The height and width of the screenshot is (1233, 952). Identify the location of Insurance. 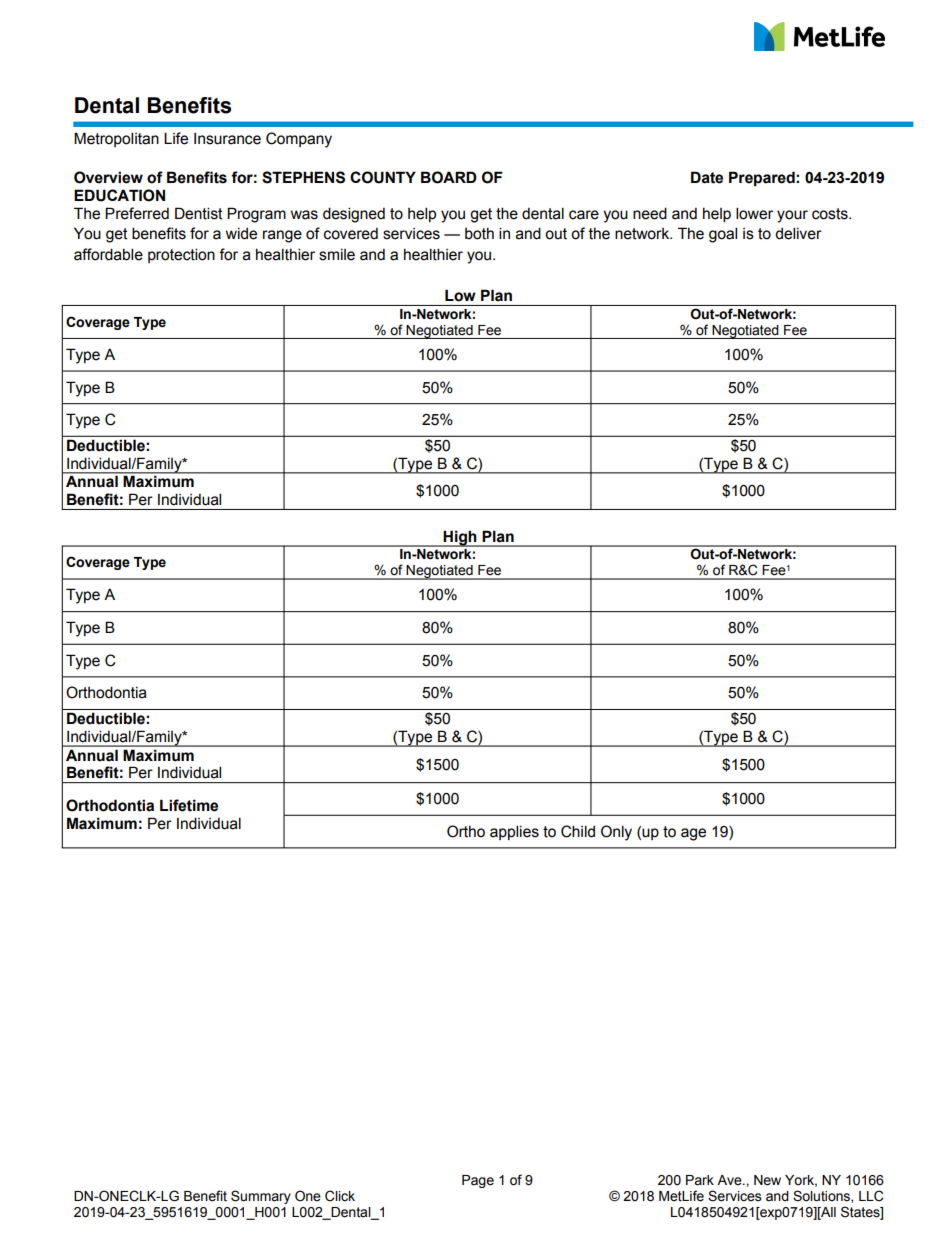
(227, 139).
